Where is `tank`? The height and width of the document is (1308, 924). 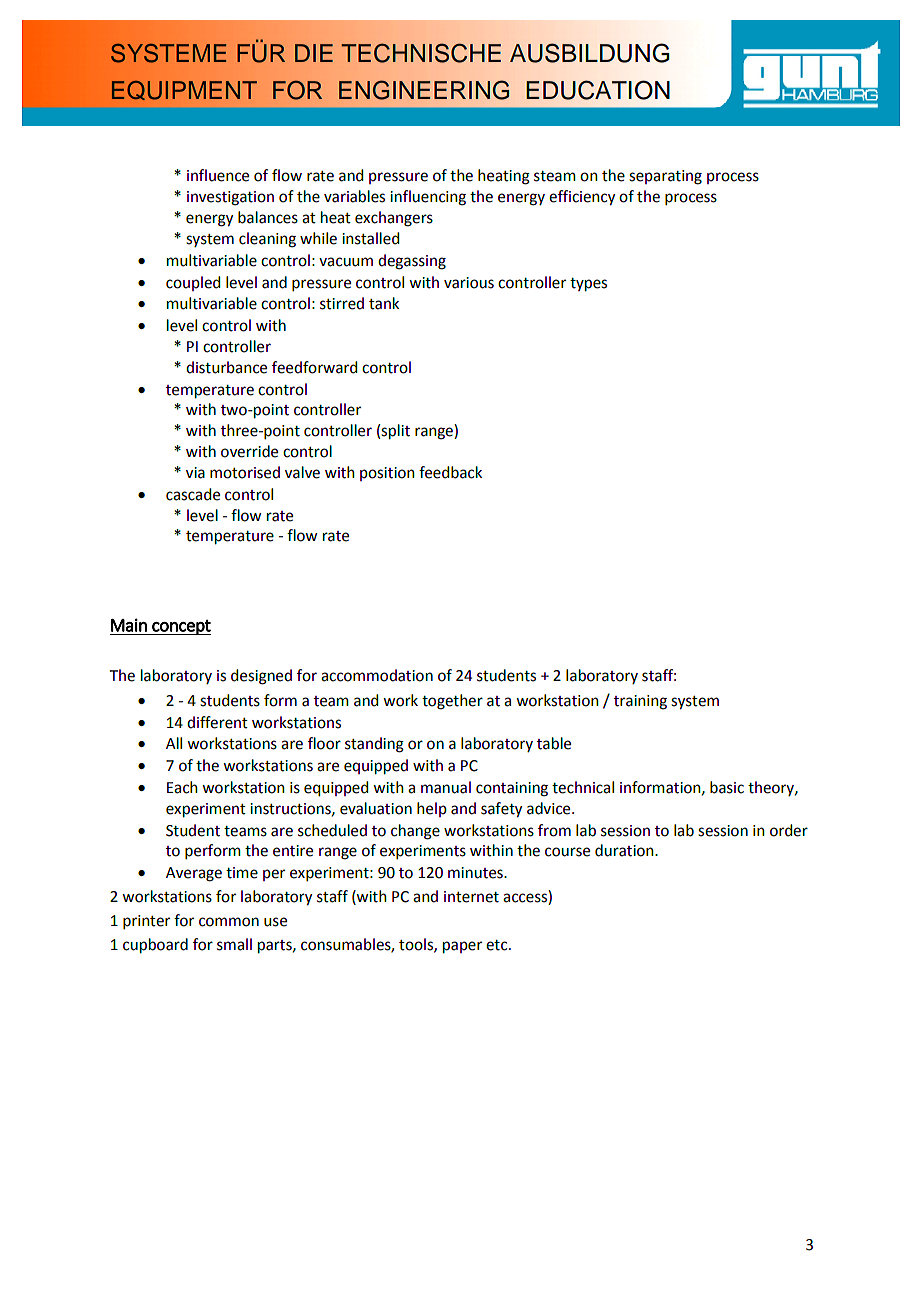 tank is located at coordinates (384, 303).
